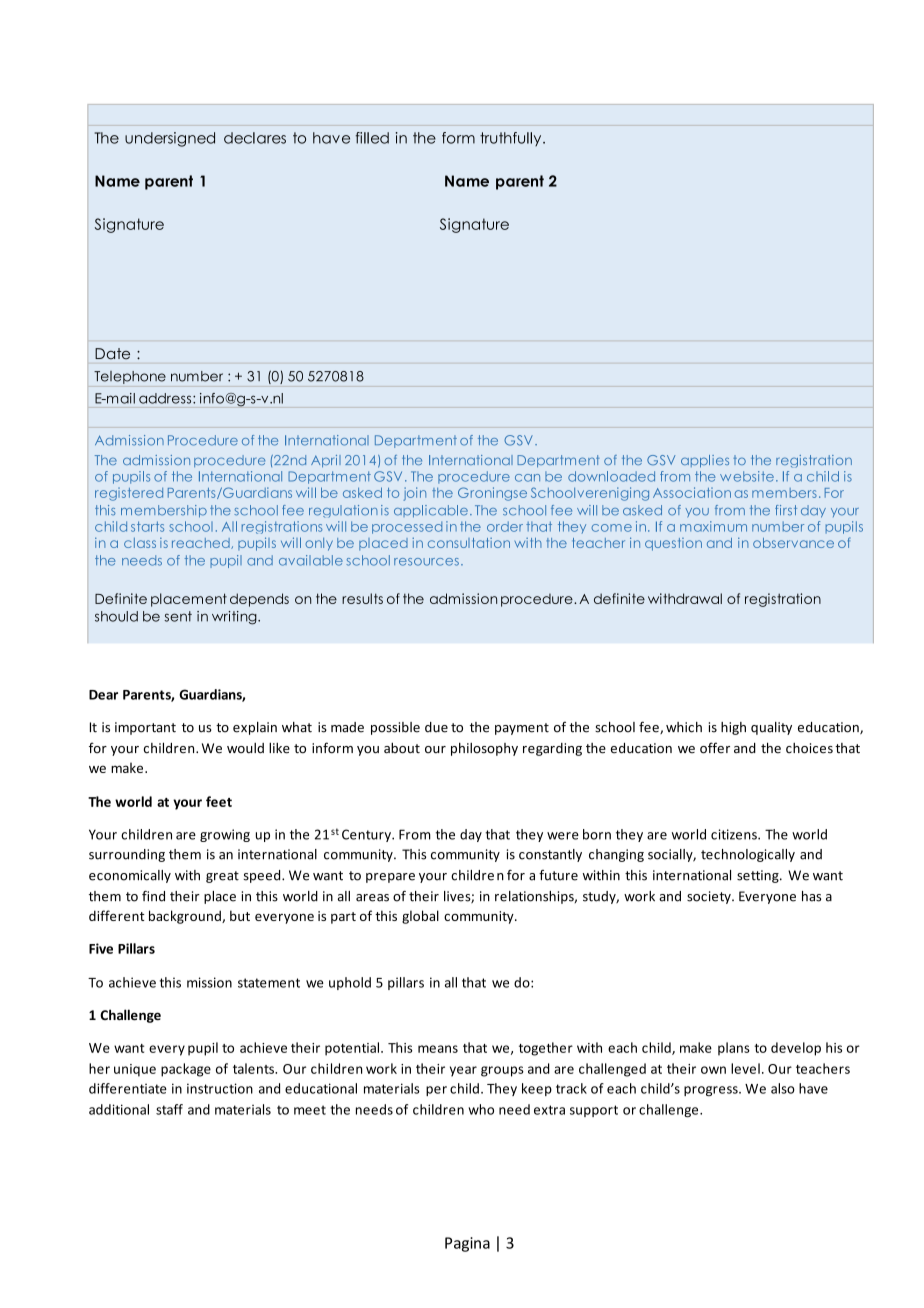 The height and width of the screenshot is (1308, 924). Describe the element at coordinates (712, 1091) in the screenshot. I see `progress` at that location.
